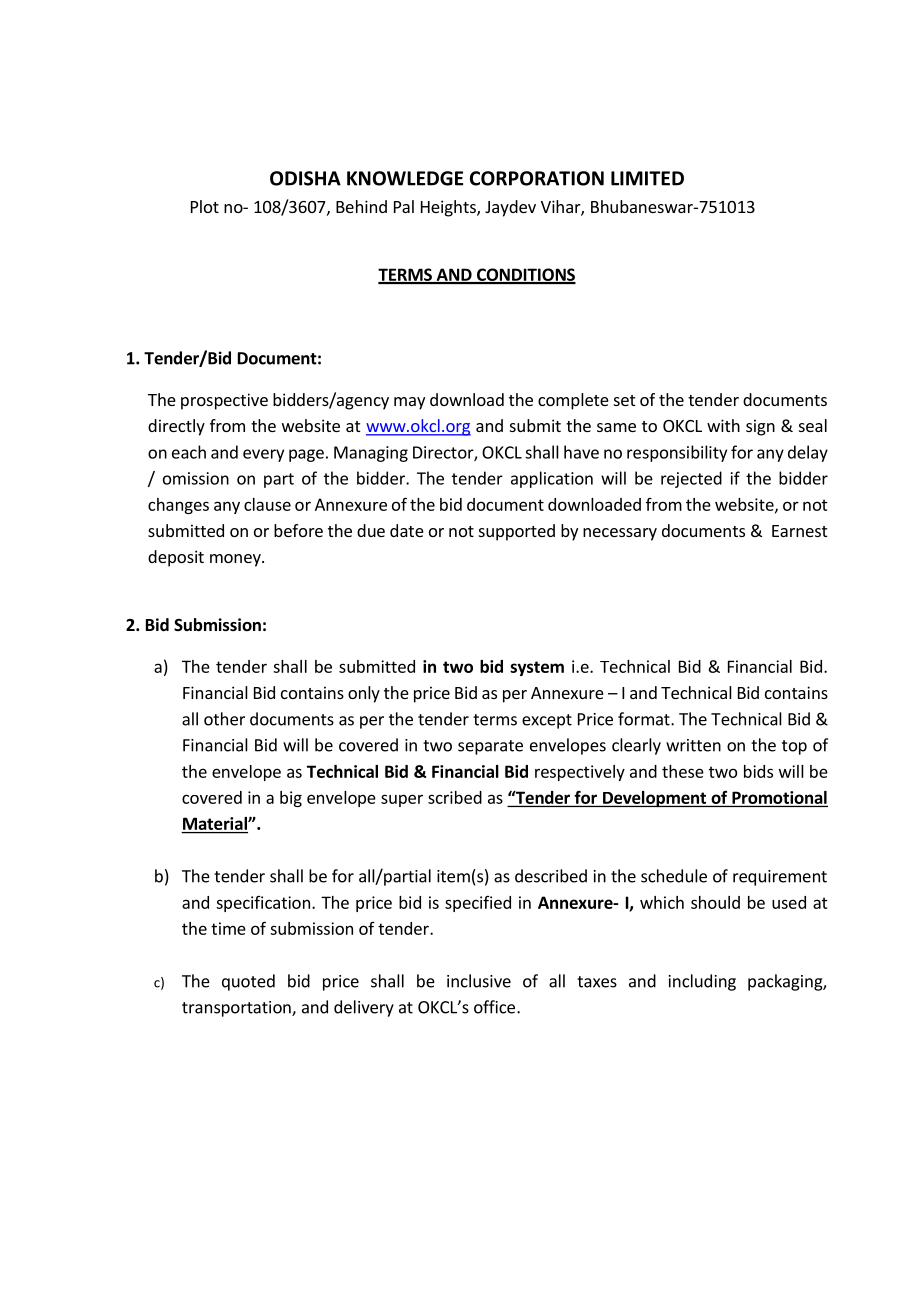 The width and height of the document is (924, 1309). I want to click on money, so click(236, 560).
